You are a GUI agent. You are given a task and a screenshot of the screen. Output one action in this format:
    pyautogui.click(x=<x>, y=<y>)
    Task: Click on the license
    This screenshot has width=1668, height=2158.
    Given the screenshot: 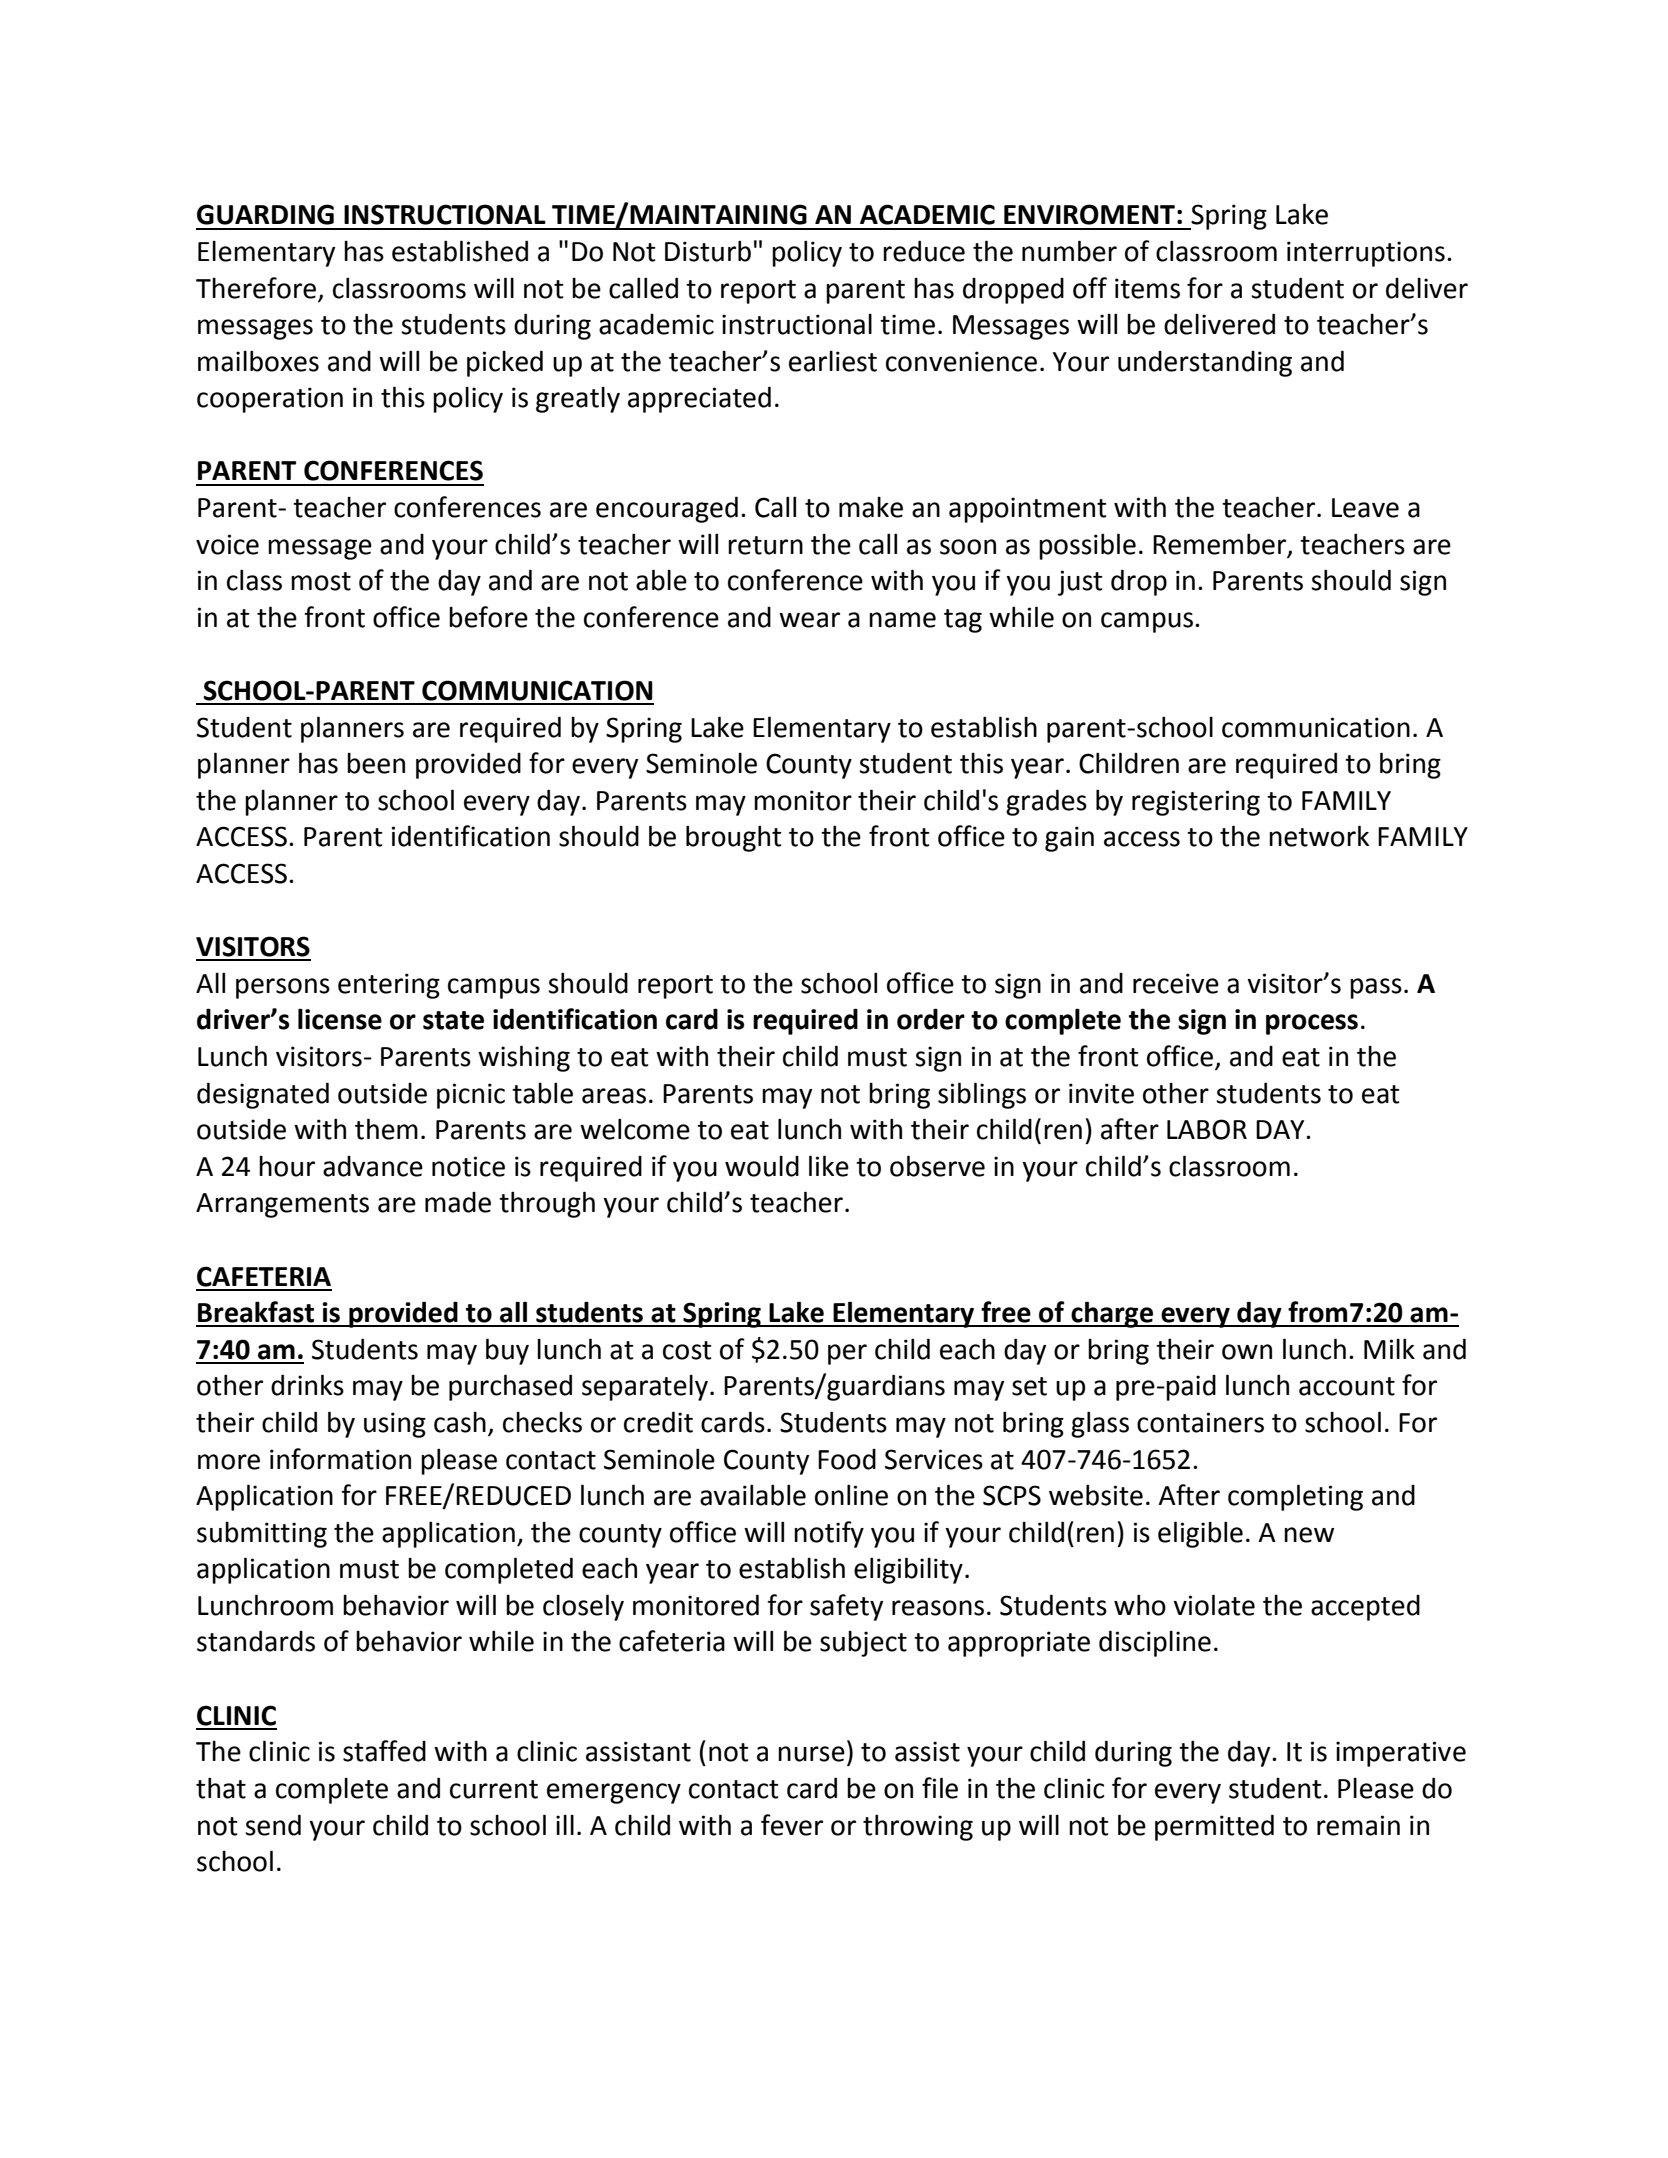 What is the action you would take?
    pyautogui.click(x=340, y=1019)
